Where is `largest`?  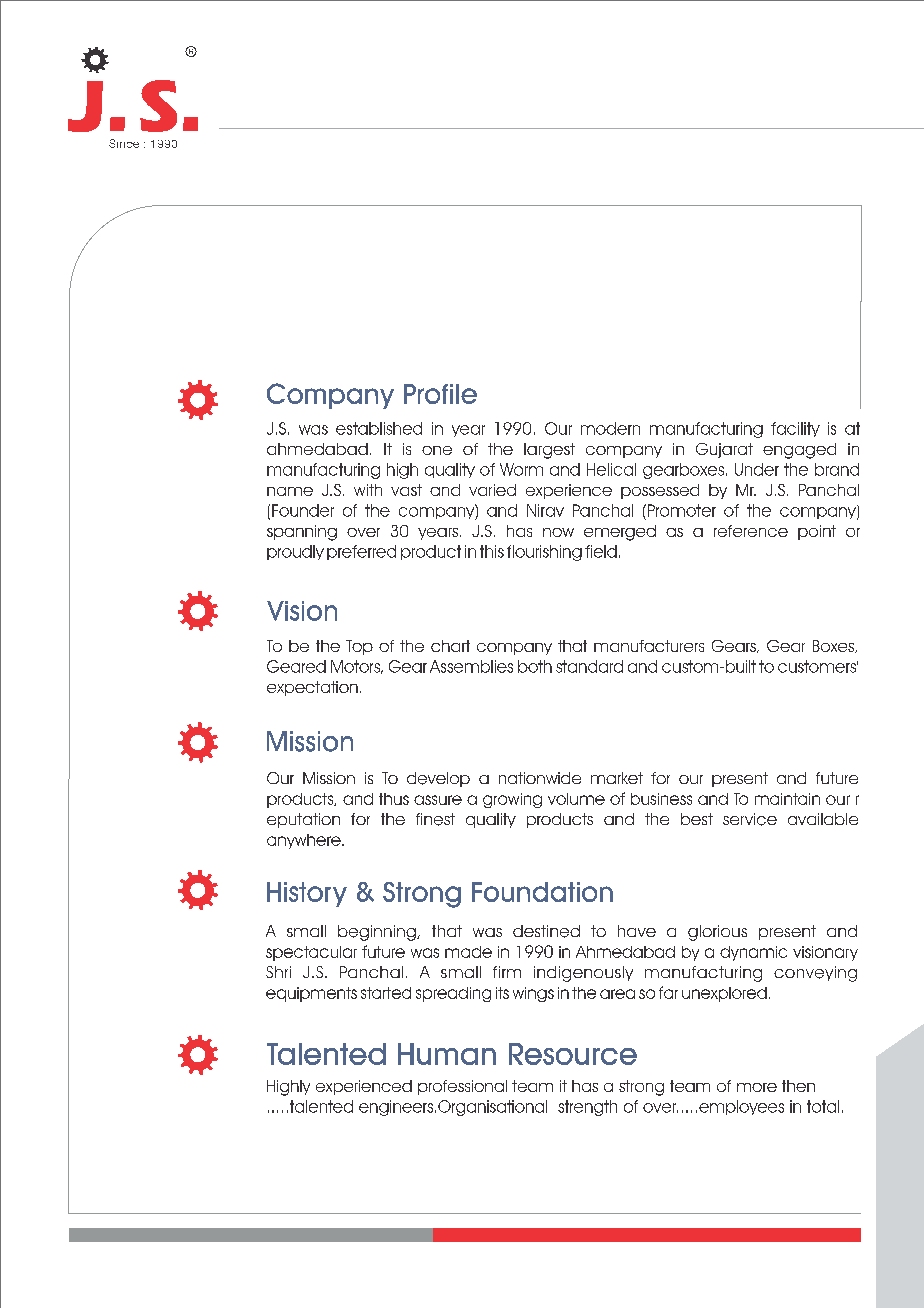
largest is located at coordinates (549, 451).
